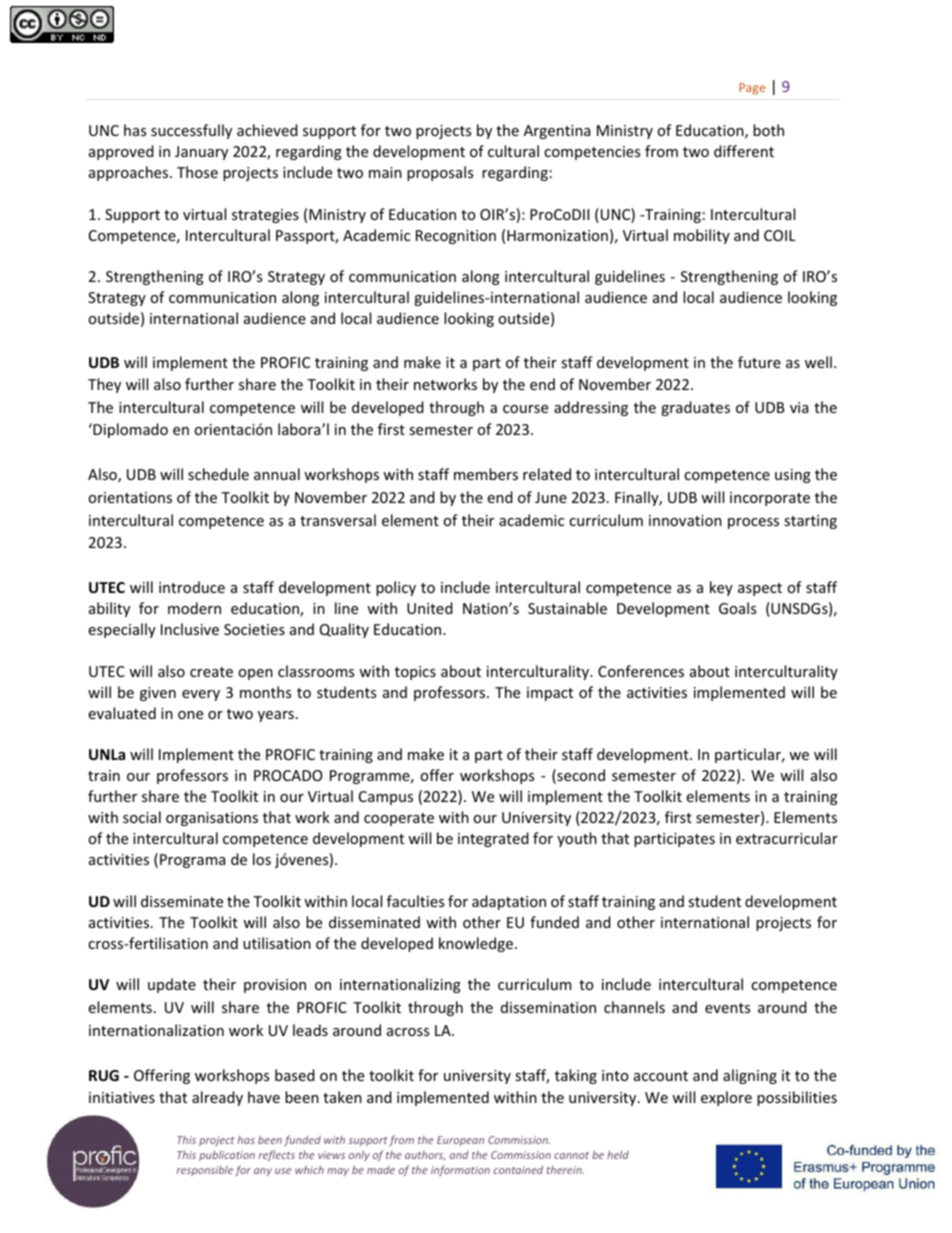 Image resolution: width=952 pixels, height=1233 pixels. What do you see at coordinates (737, 608) in the page?
I see `Goals` at bounding box center [737, 608].
